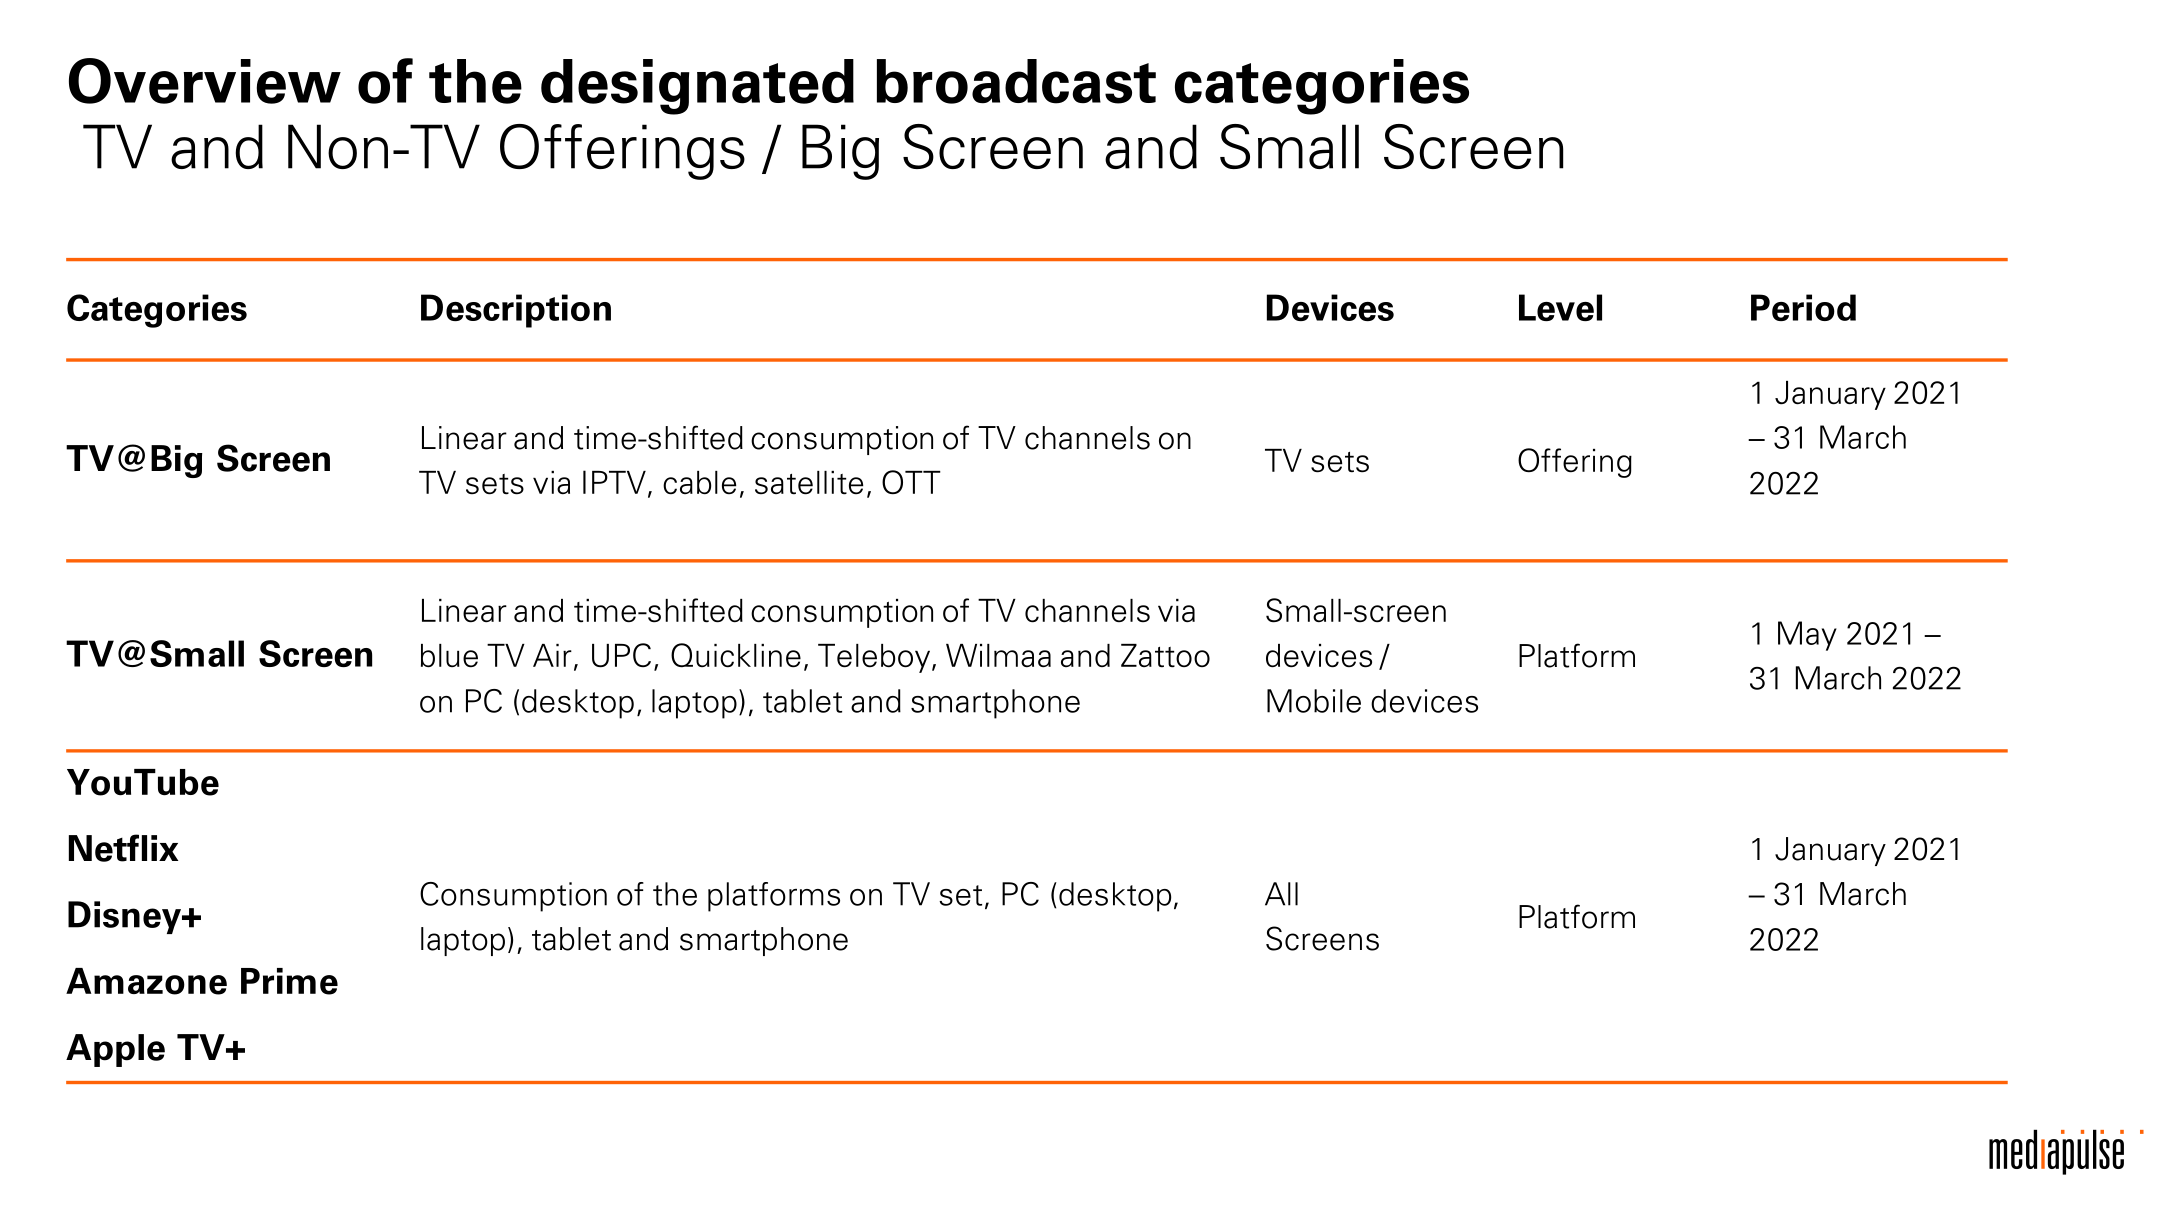  I want to click on Prime, so click(289, 981).
